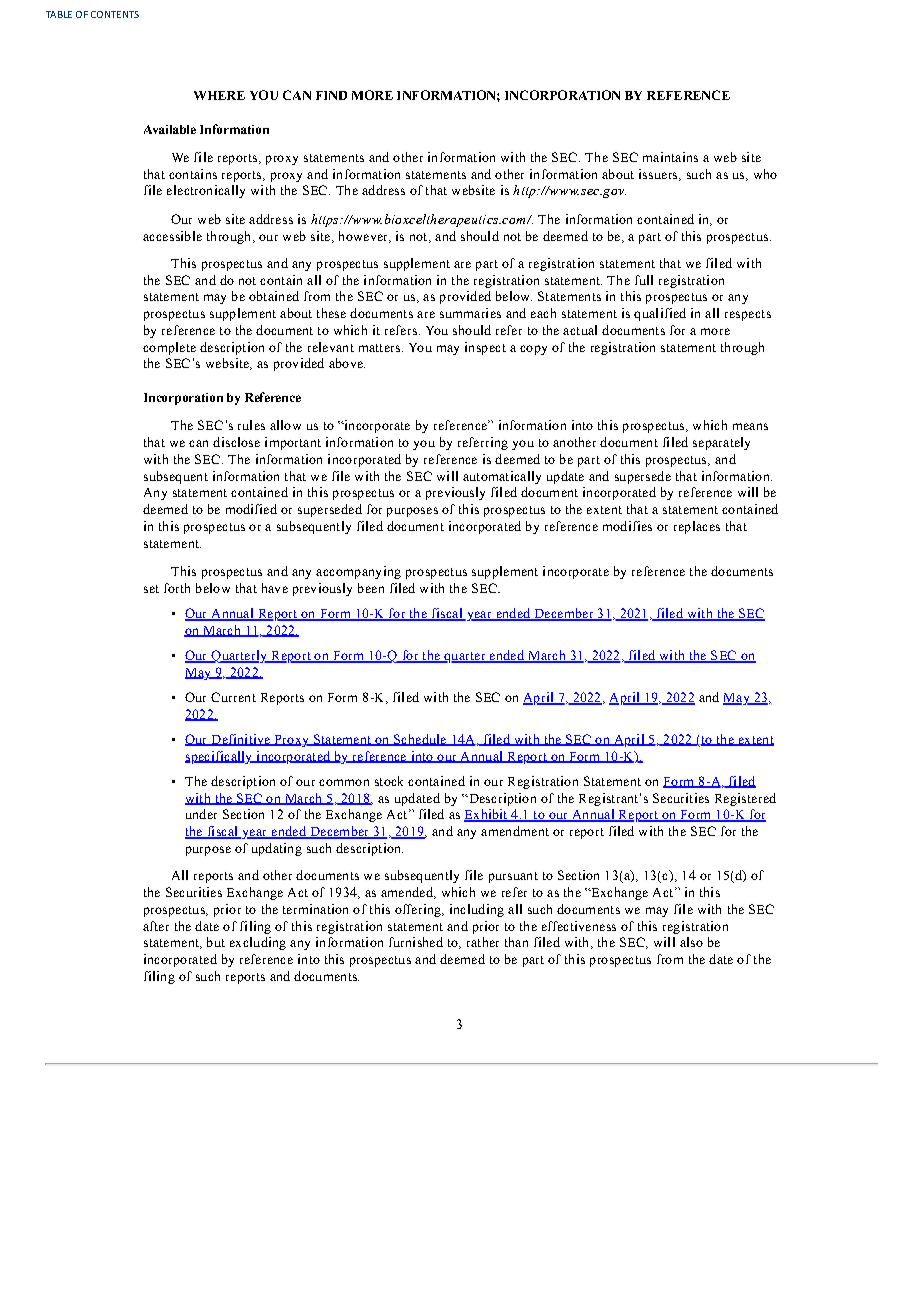 This image has height=1308, width=924. What do you see at coordinates (236, 442) in the image?
I see `disclose` at bounding box center [236, 442].
